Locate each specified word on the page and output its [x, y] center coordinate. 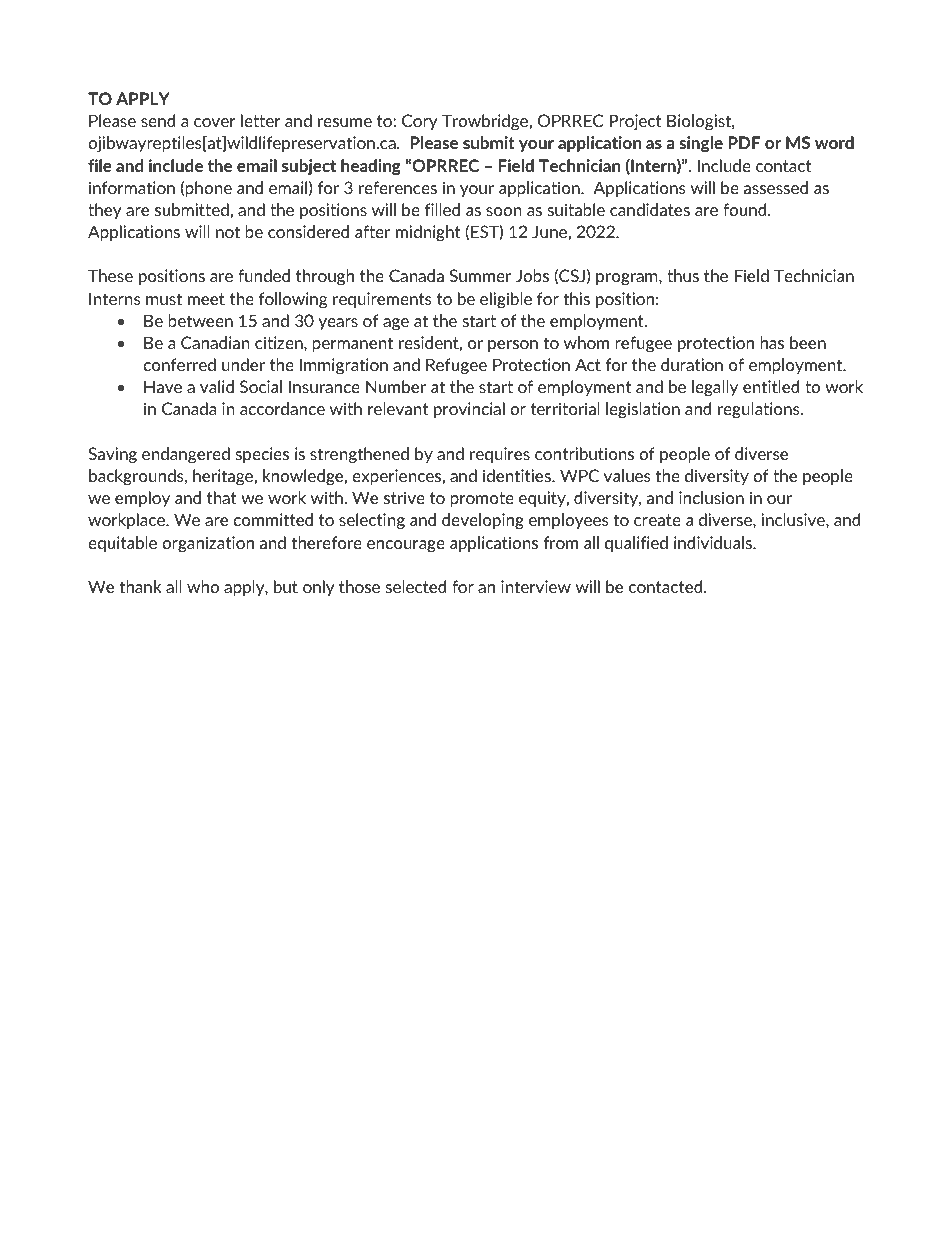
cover [215, 122]
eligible [506, 300]
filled [442, 209]
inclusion [711, 497]
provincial [469, 410]
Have [163, 386]
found [746, 209]
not [228, 232]
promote [482, 499]
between [200, 320]
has [772, 342]
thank [140, 586]
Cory [420, 122]
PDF [744, 142]
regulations [760, 410]
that [222, 497]
